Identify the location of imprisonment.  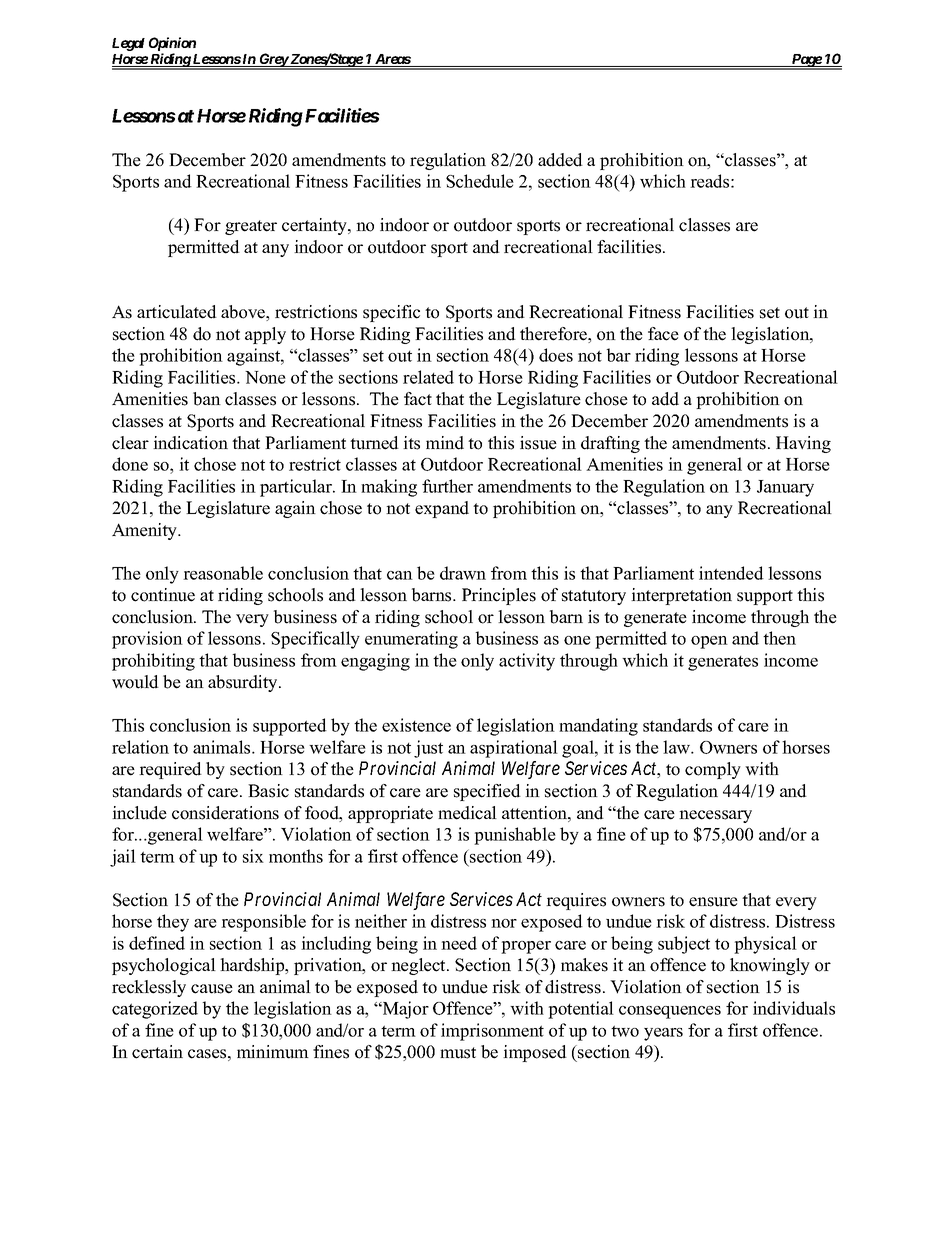
(492, 1032).
